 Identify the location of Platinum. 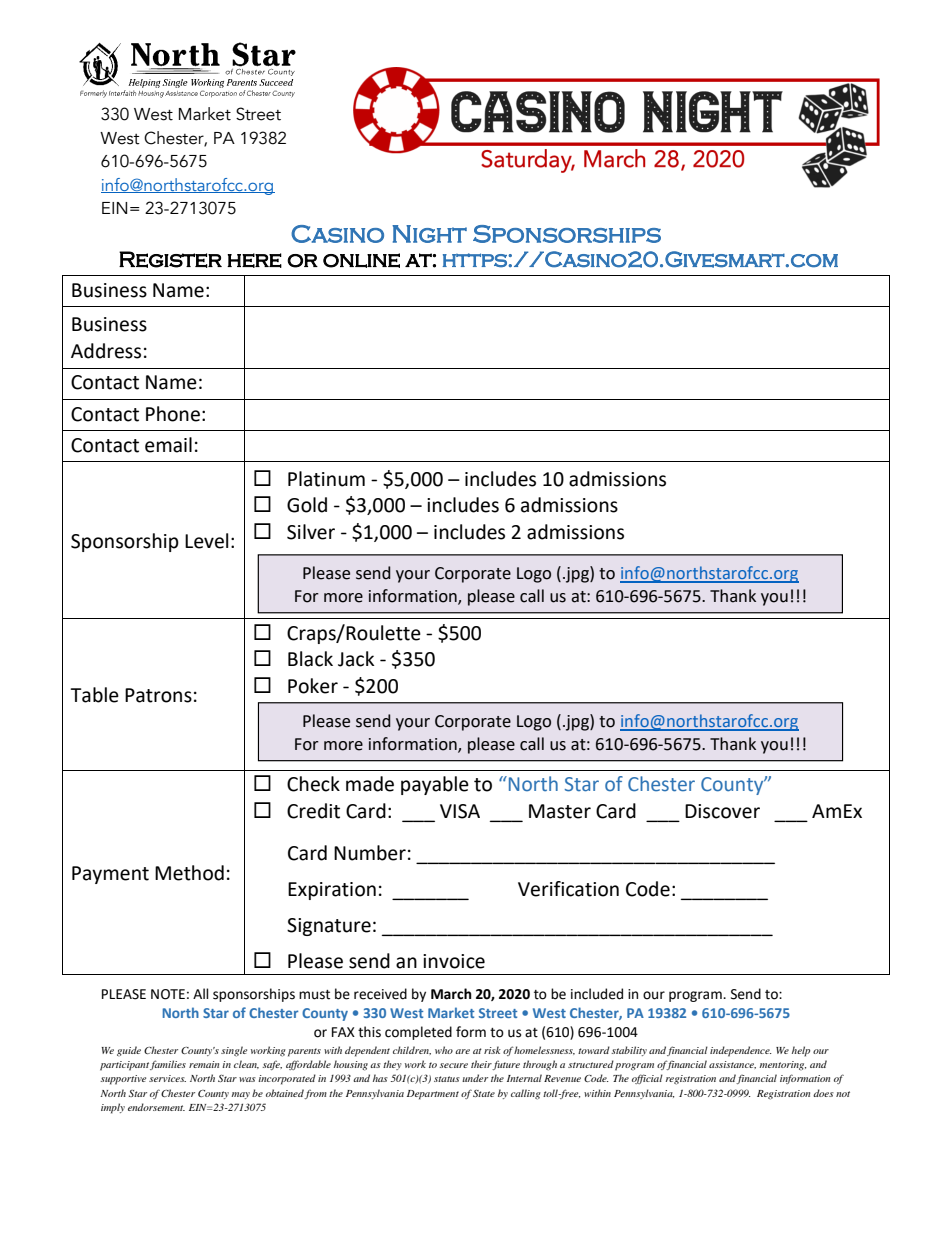
(326, 479).
